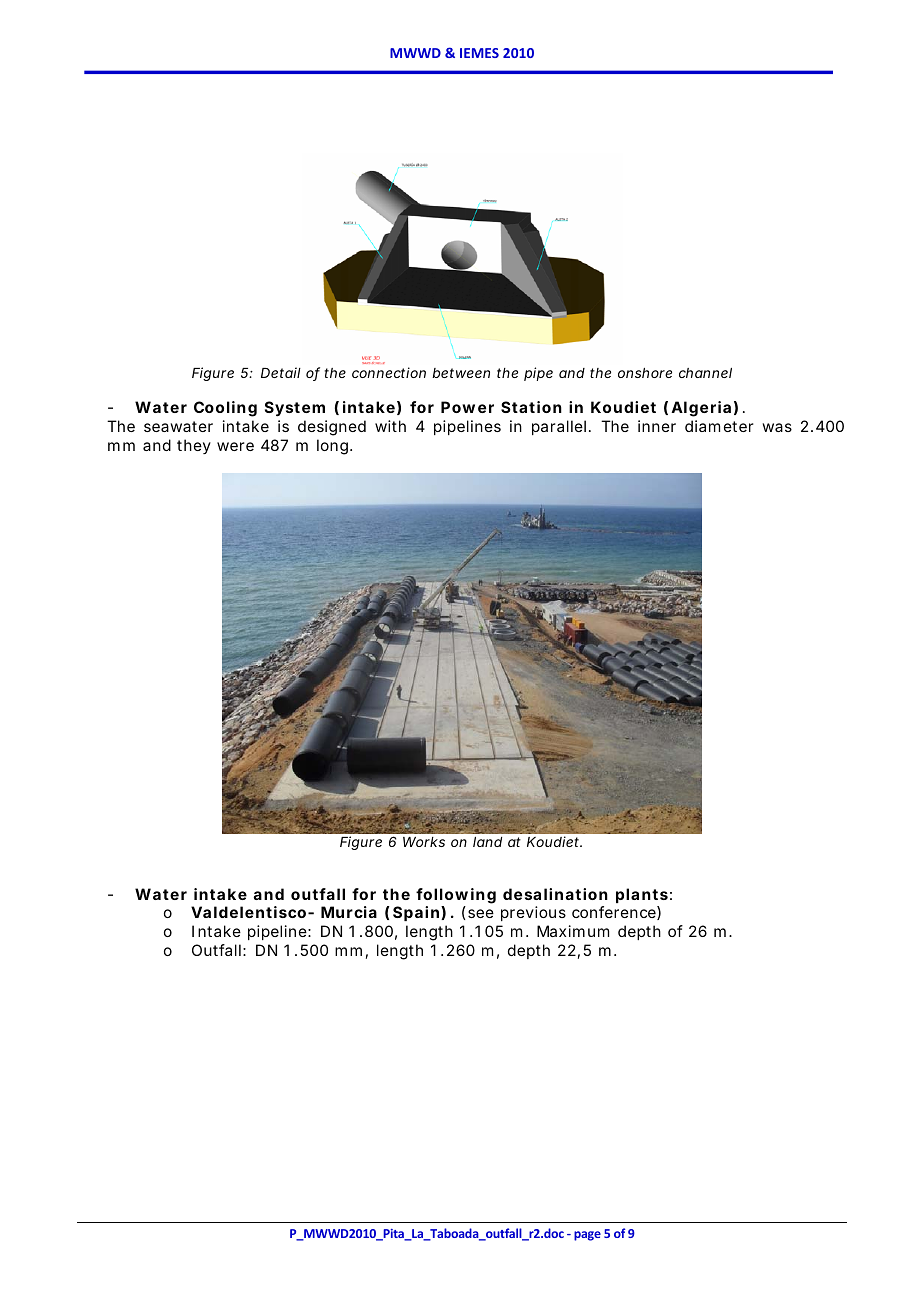  Describe the element at coordinates (587, 1236) in the screenshot. I see `page` at that location.
